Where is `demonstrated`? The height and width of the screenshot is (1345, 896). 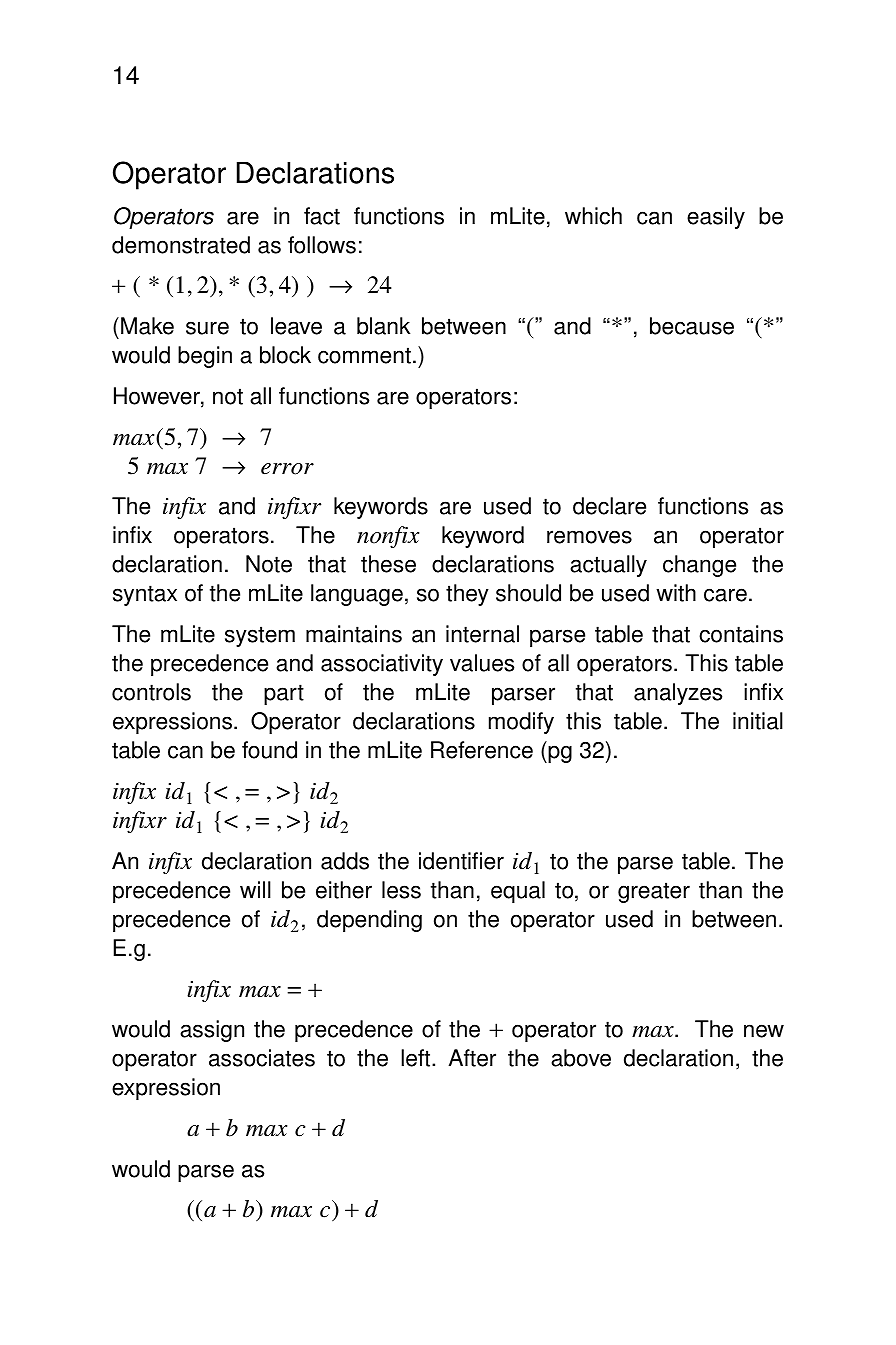
demonstrated is located at coordinates (181, 245).
